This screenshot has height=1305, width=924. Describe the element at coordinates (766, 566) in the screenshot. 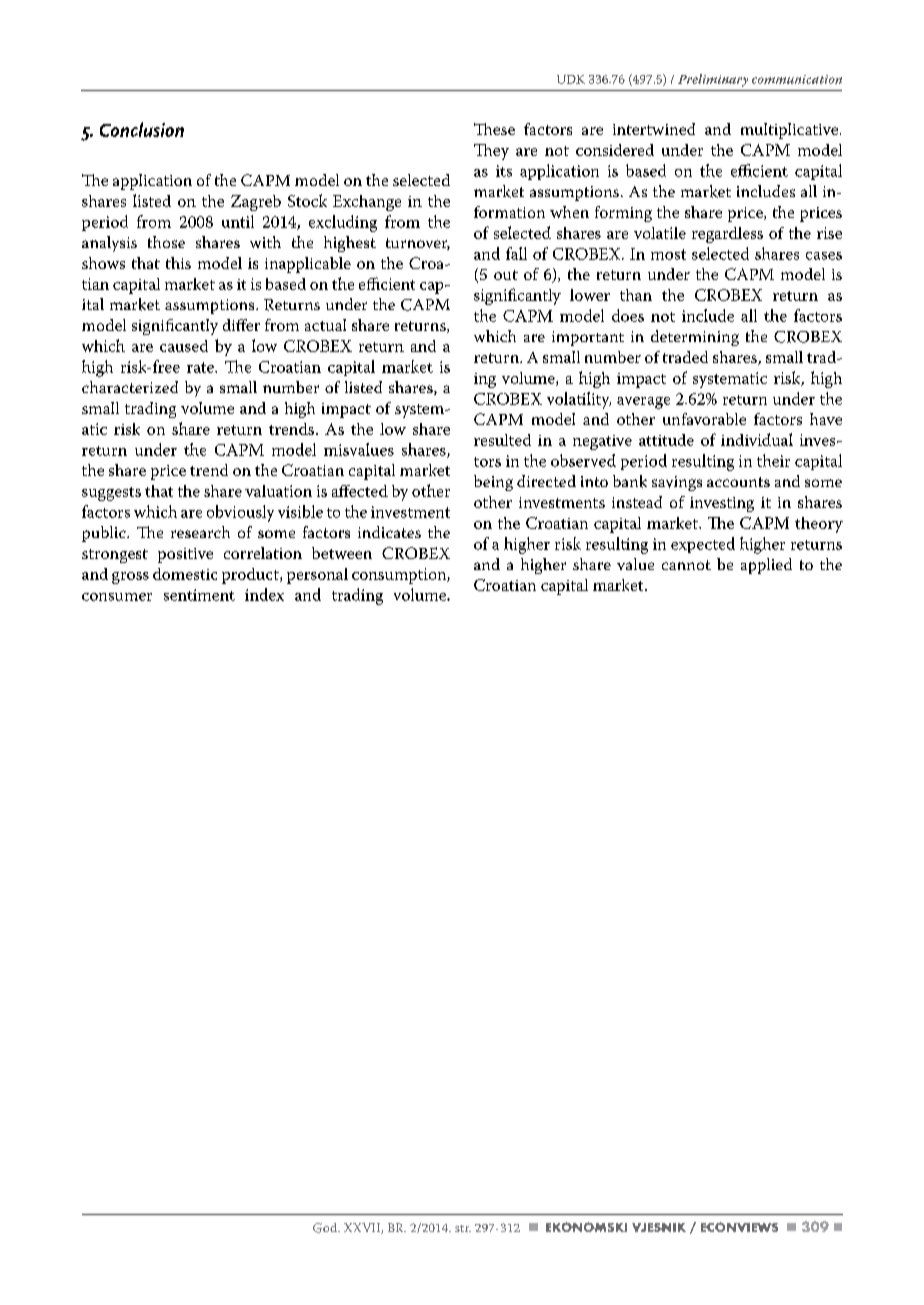

I see `applied` at that location.
